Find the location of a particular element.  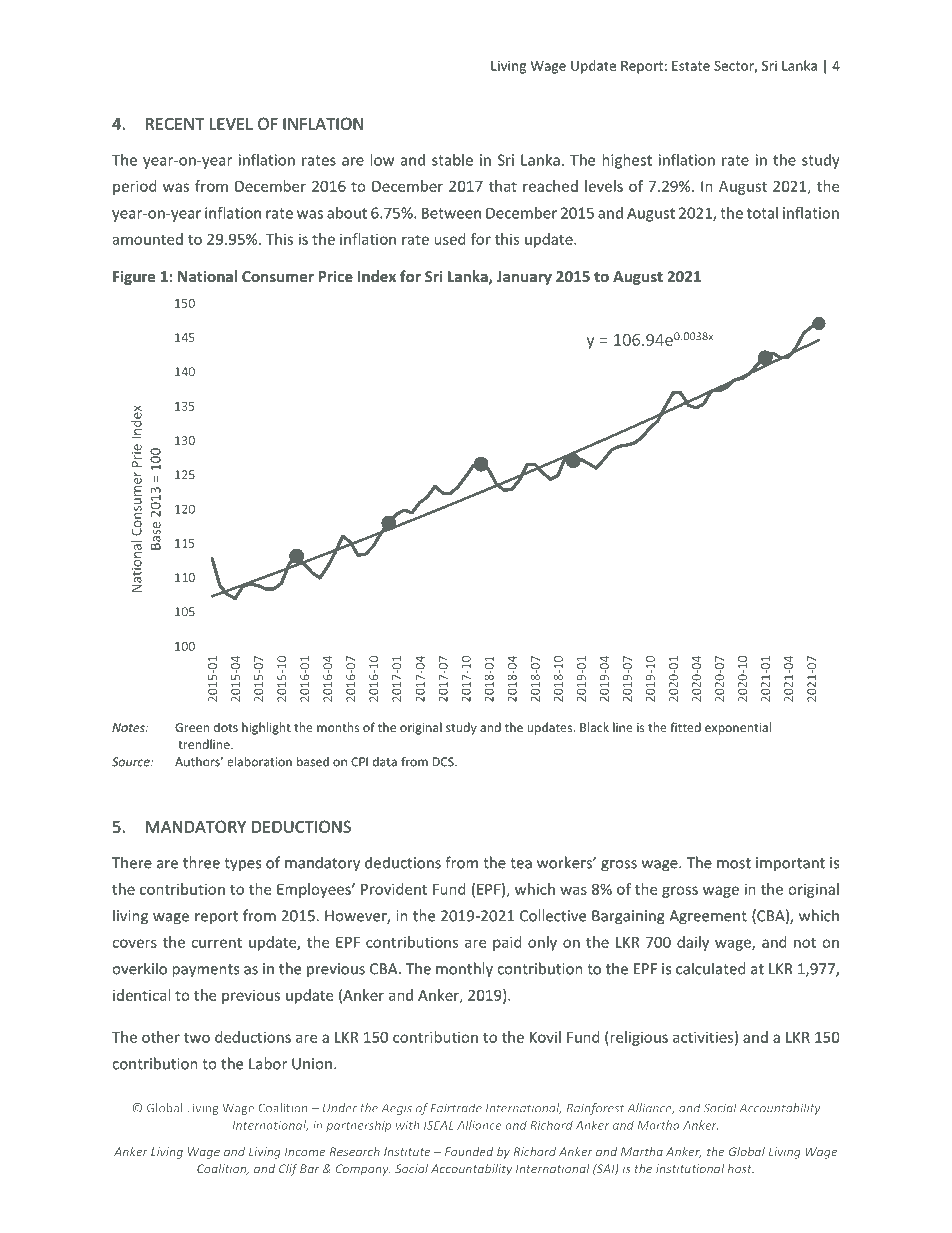

fitted is located at coordinates (685, 727).
